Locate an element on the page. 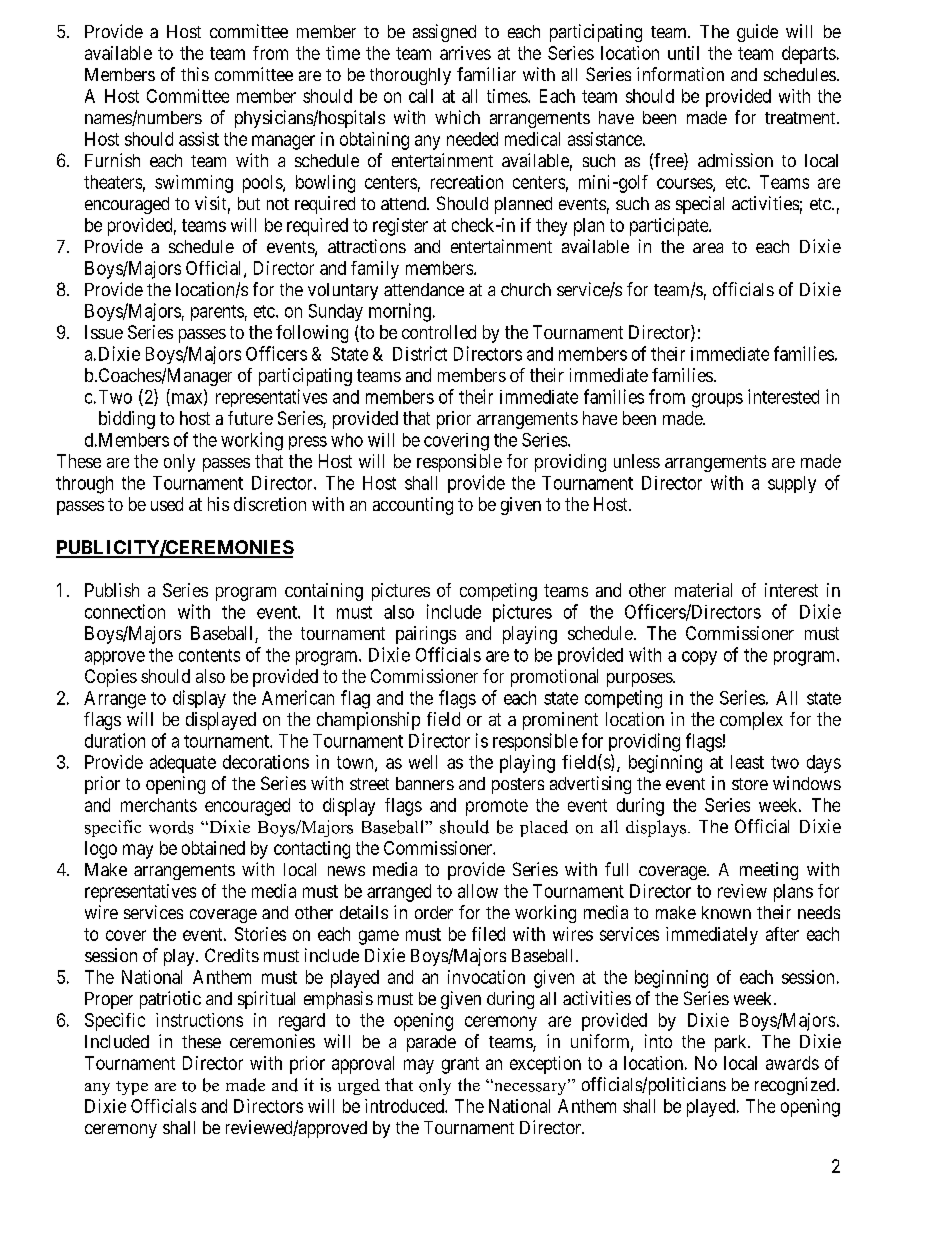  words is located at coordinates (171, 827).
